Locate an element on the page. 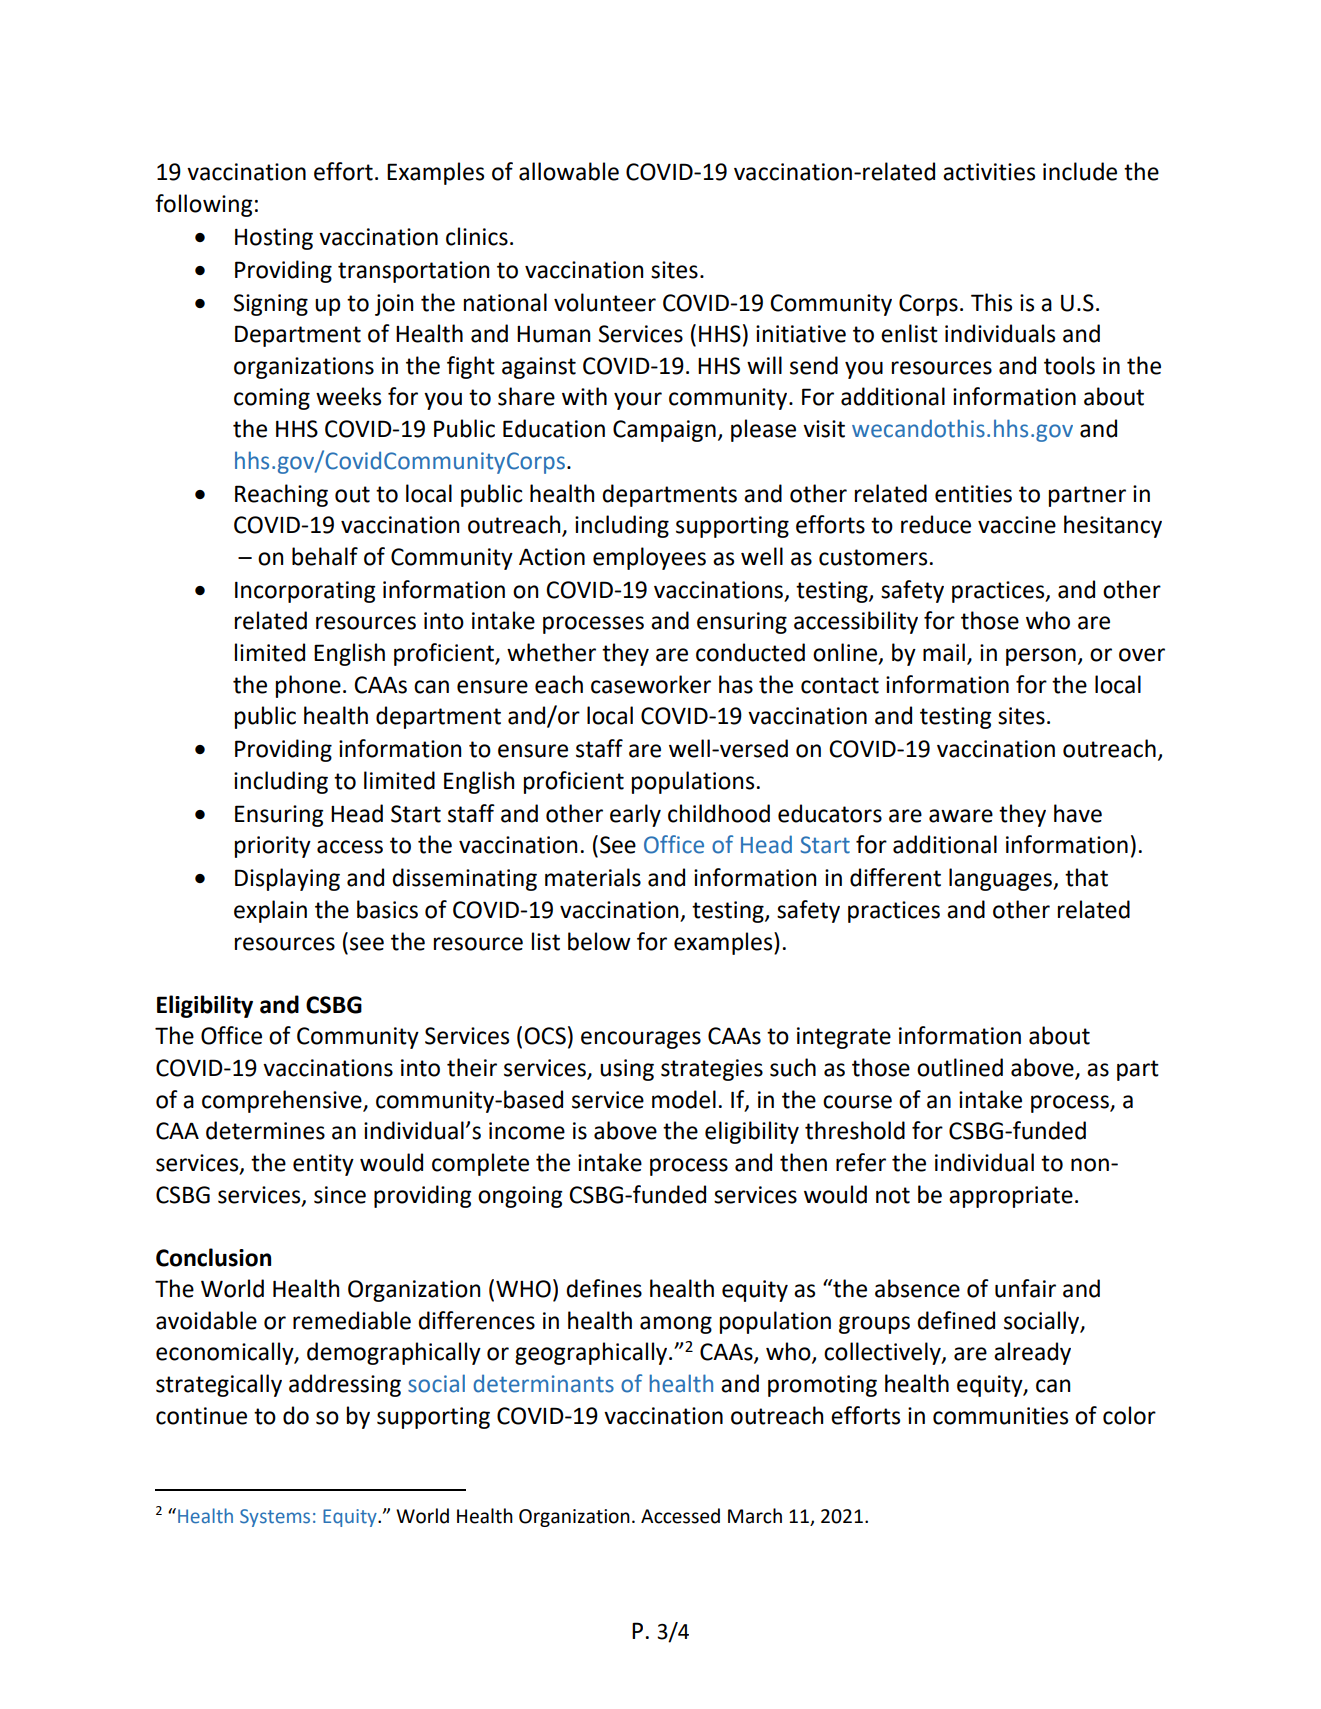 Image resolution: width=1321 pixels, height=1709 pixels. March is located at coordinates (755, 1516).
